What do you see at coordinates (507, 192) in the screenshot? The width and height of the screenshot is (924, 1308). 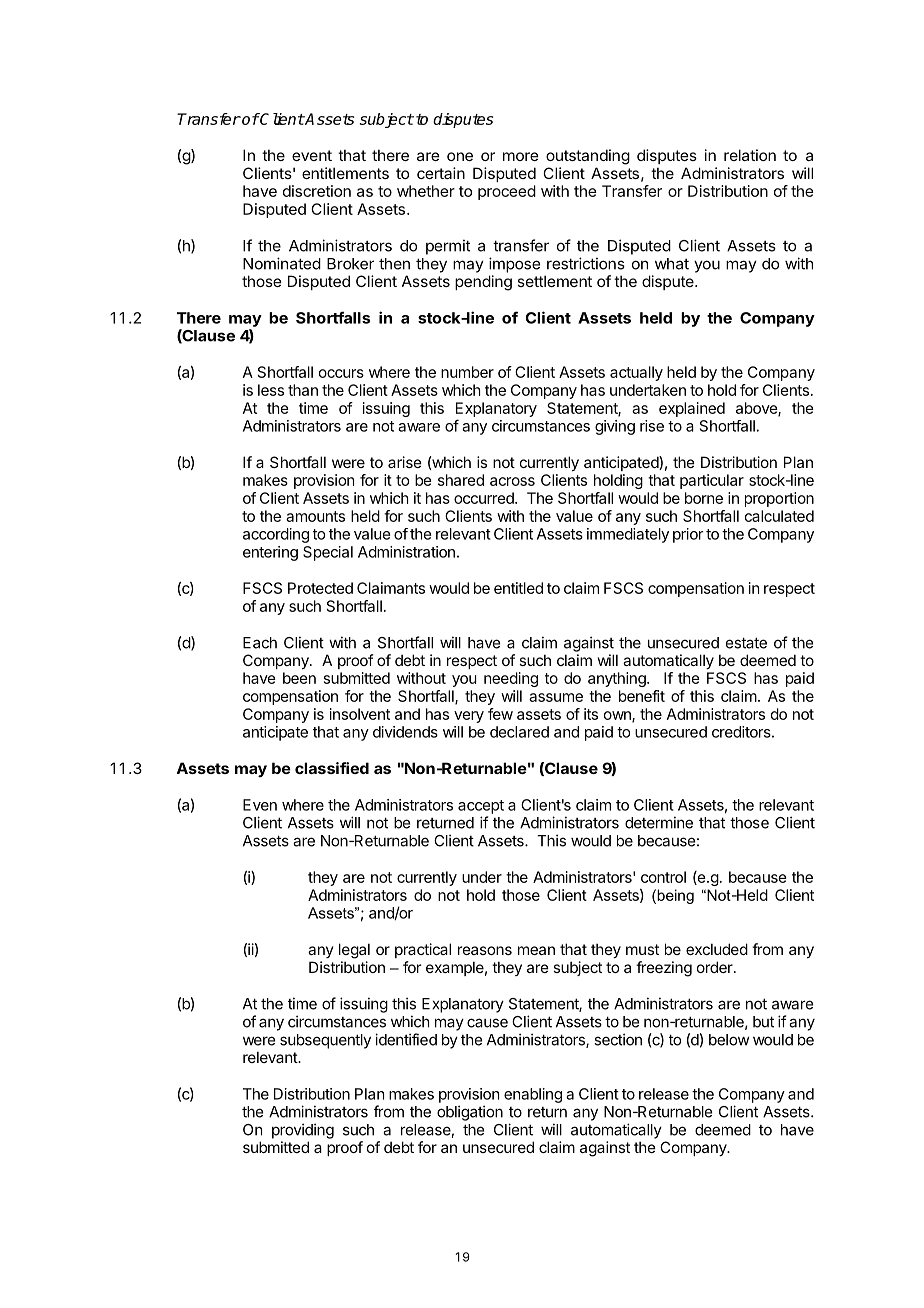 I see `proceed` at bounding box center [507, 192].
